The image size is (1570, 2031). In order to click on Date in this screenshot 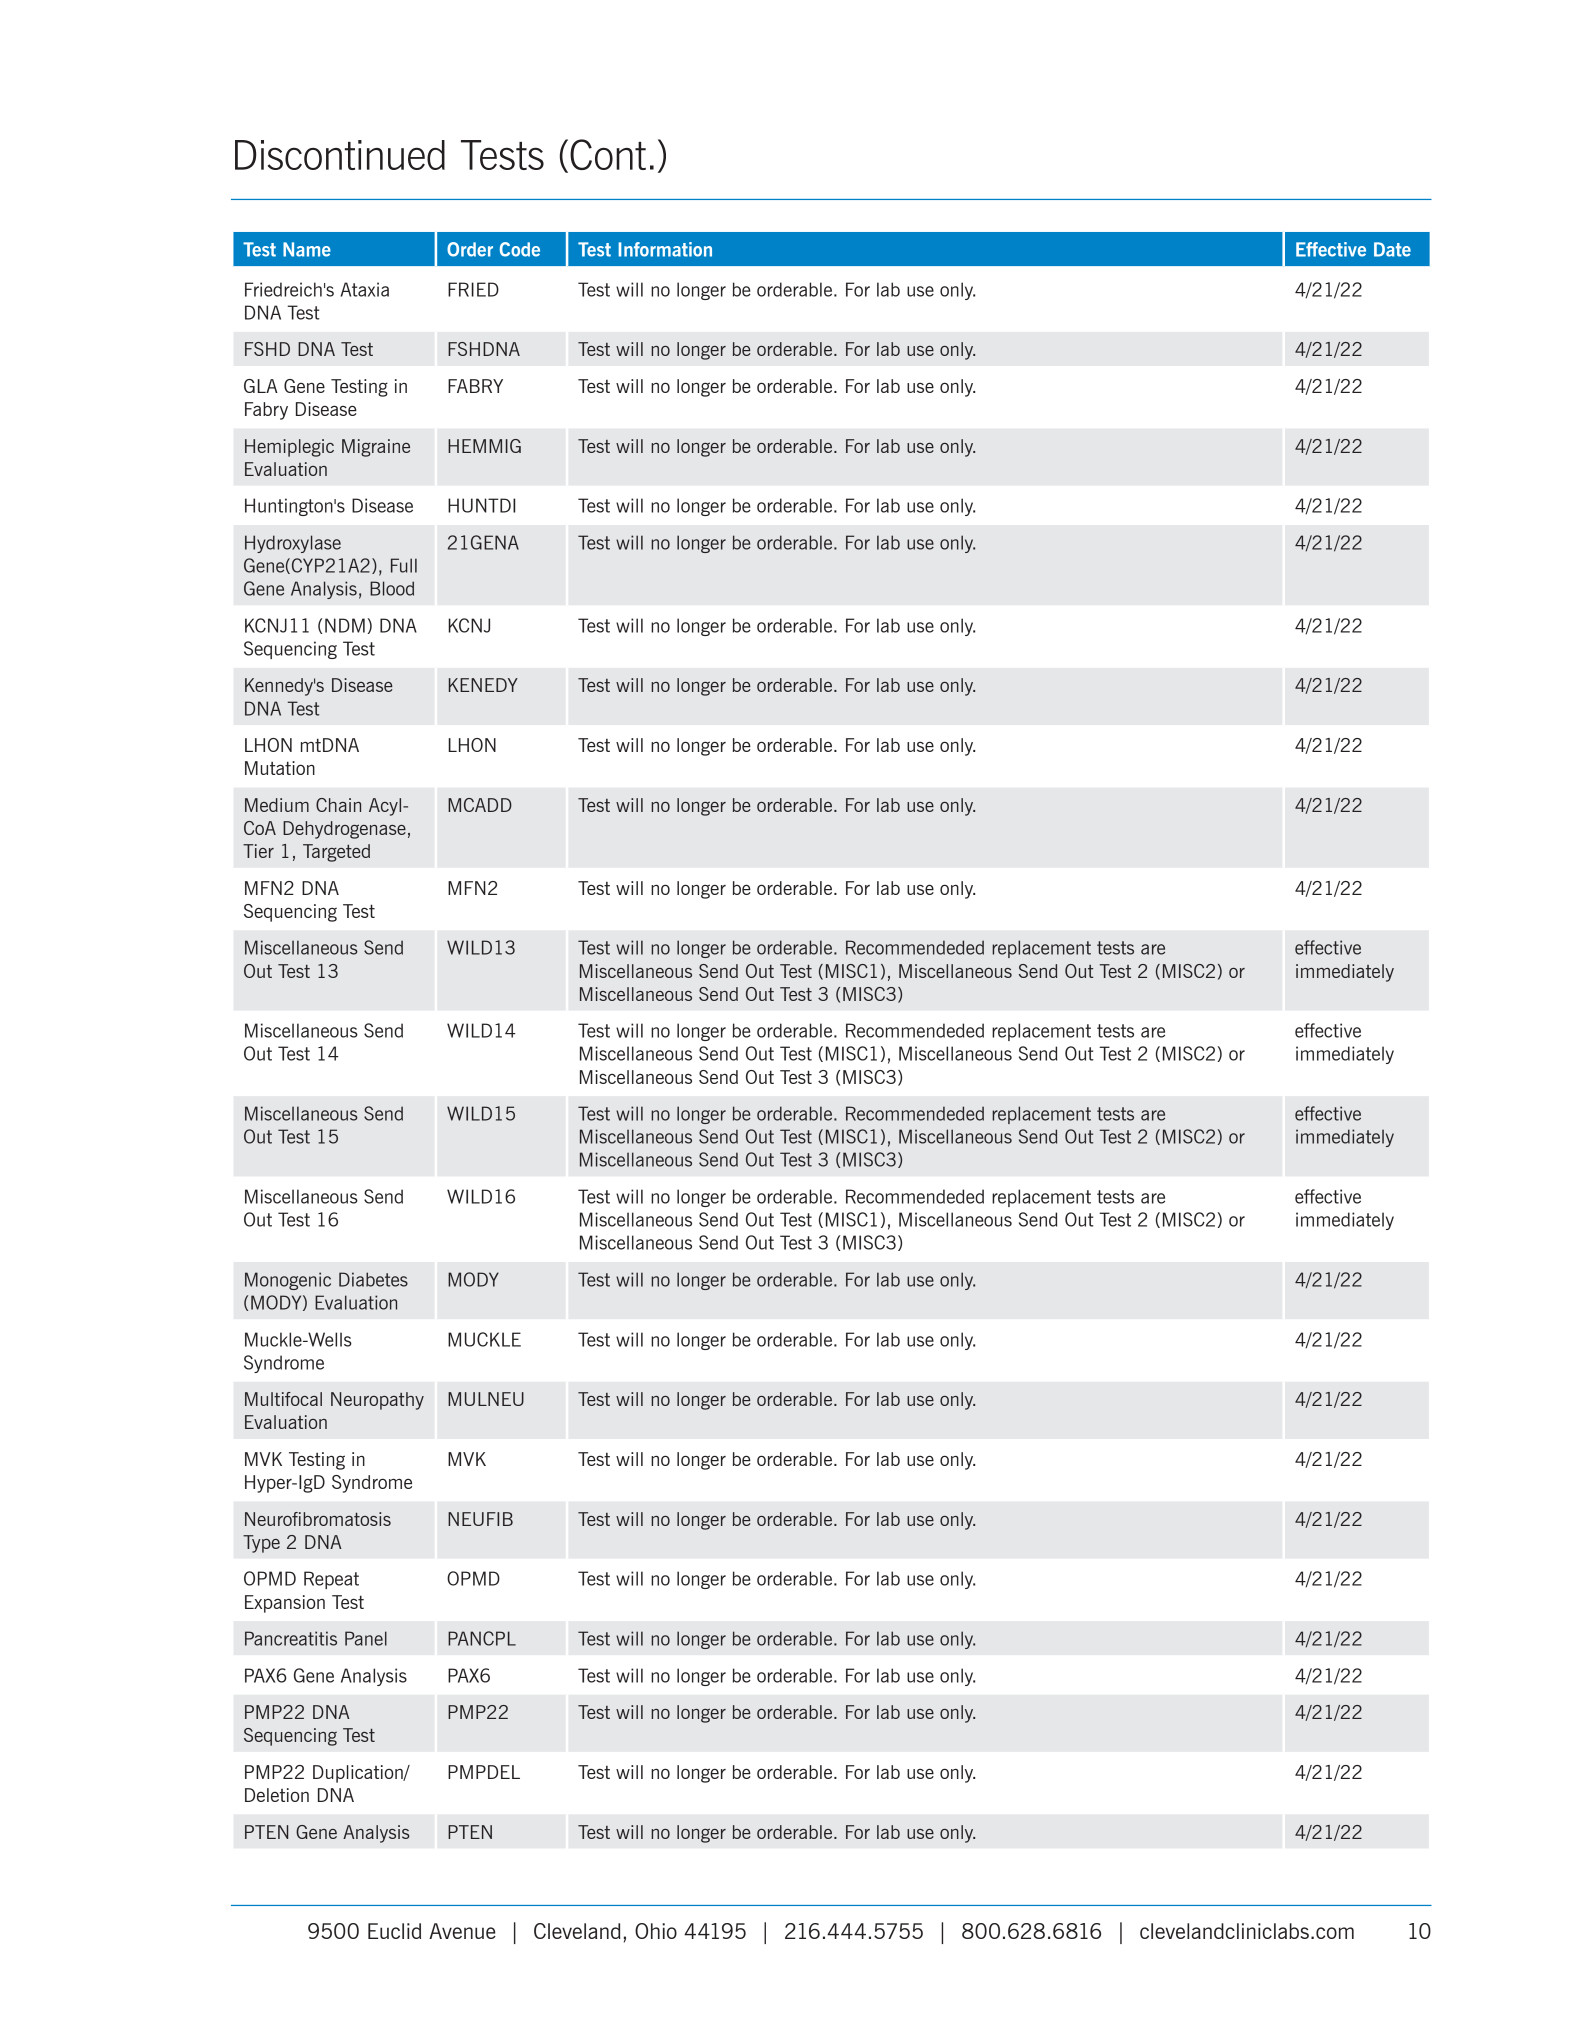, I will do `click(1392, 249)`.
